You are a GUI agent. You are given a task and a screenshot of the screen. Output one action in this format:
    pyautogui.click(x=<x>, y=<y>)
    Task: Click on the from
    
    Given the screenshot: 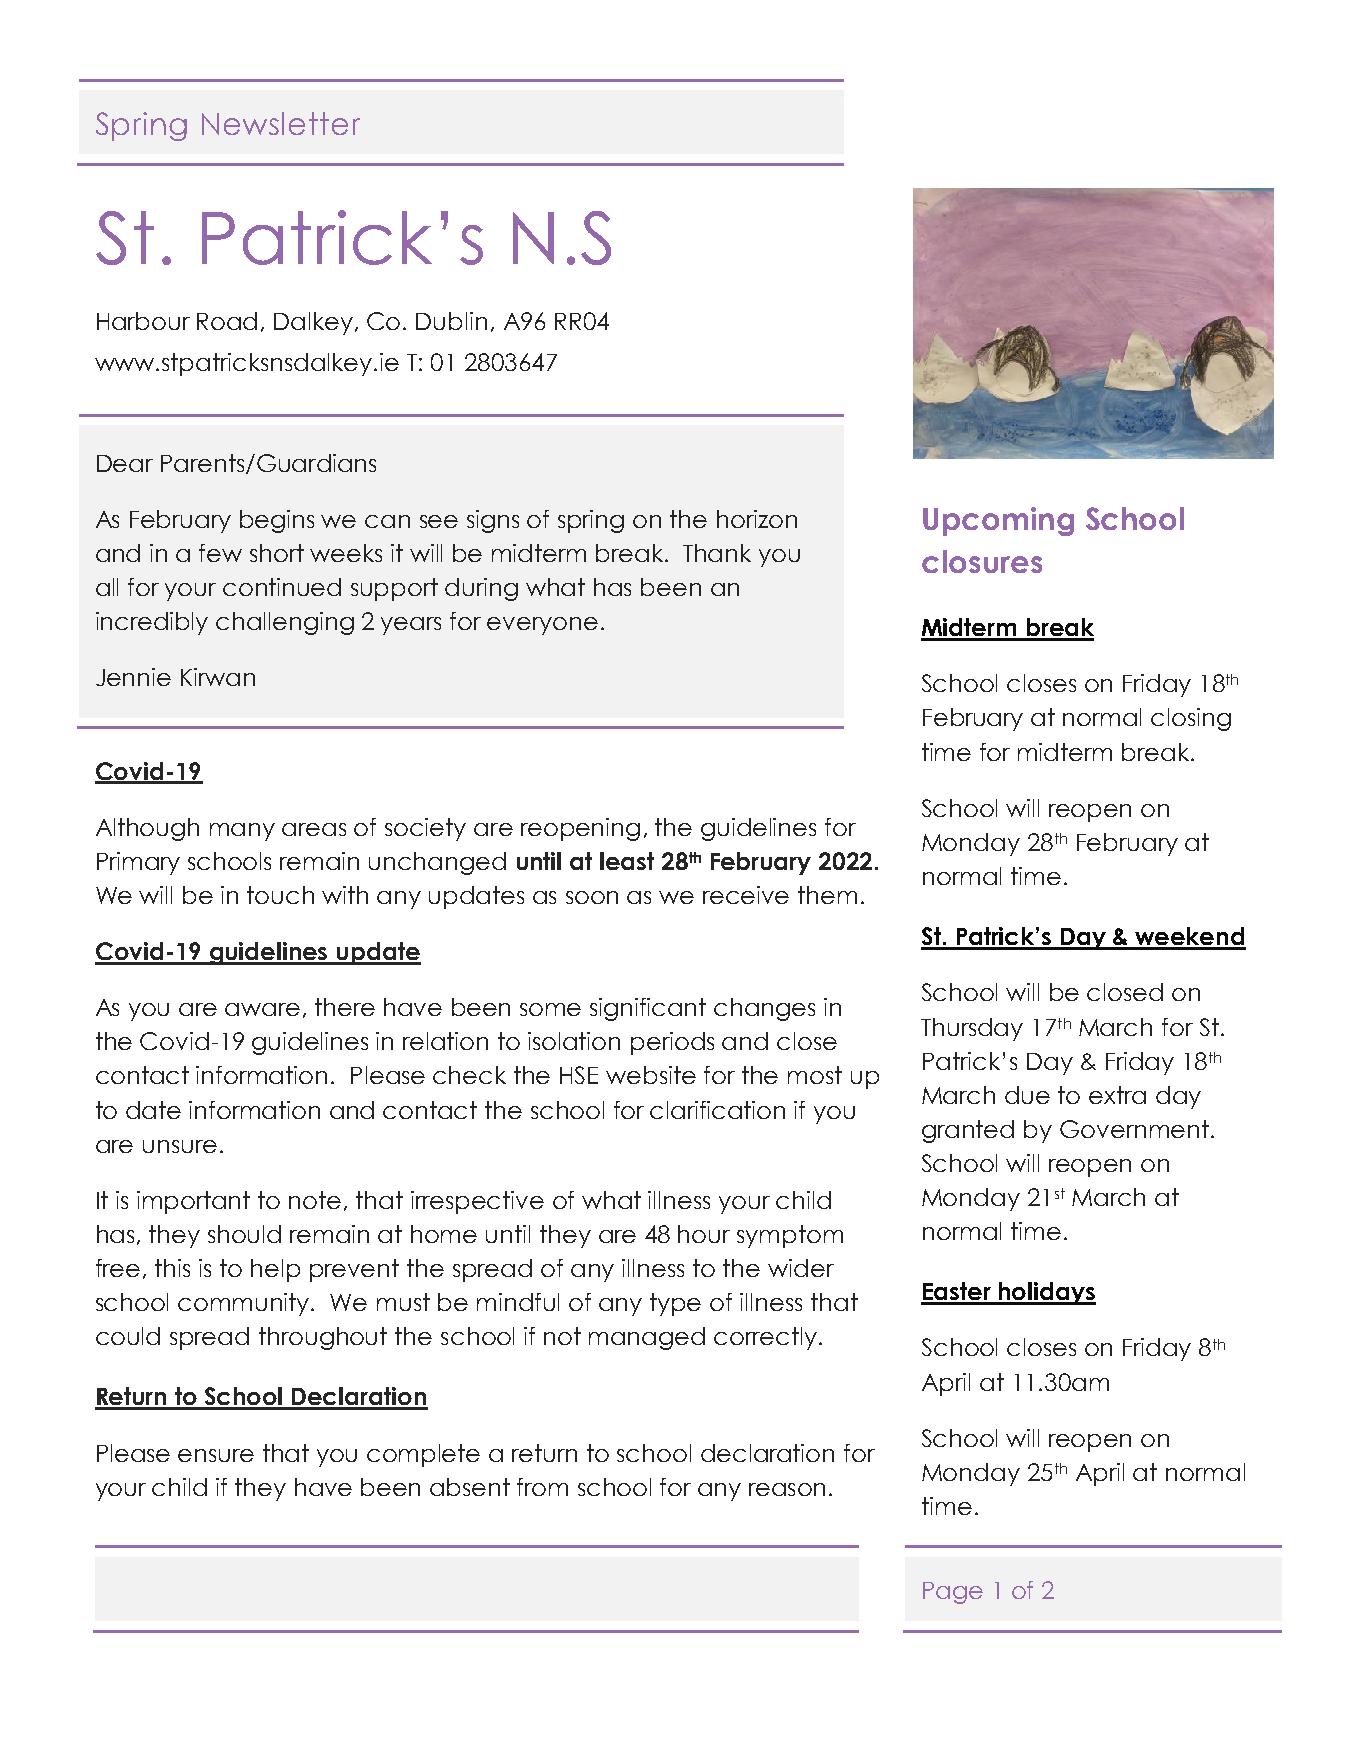 What is the action you would take?
    pyautogui.click(x=542, y=1487)
